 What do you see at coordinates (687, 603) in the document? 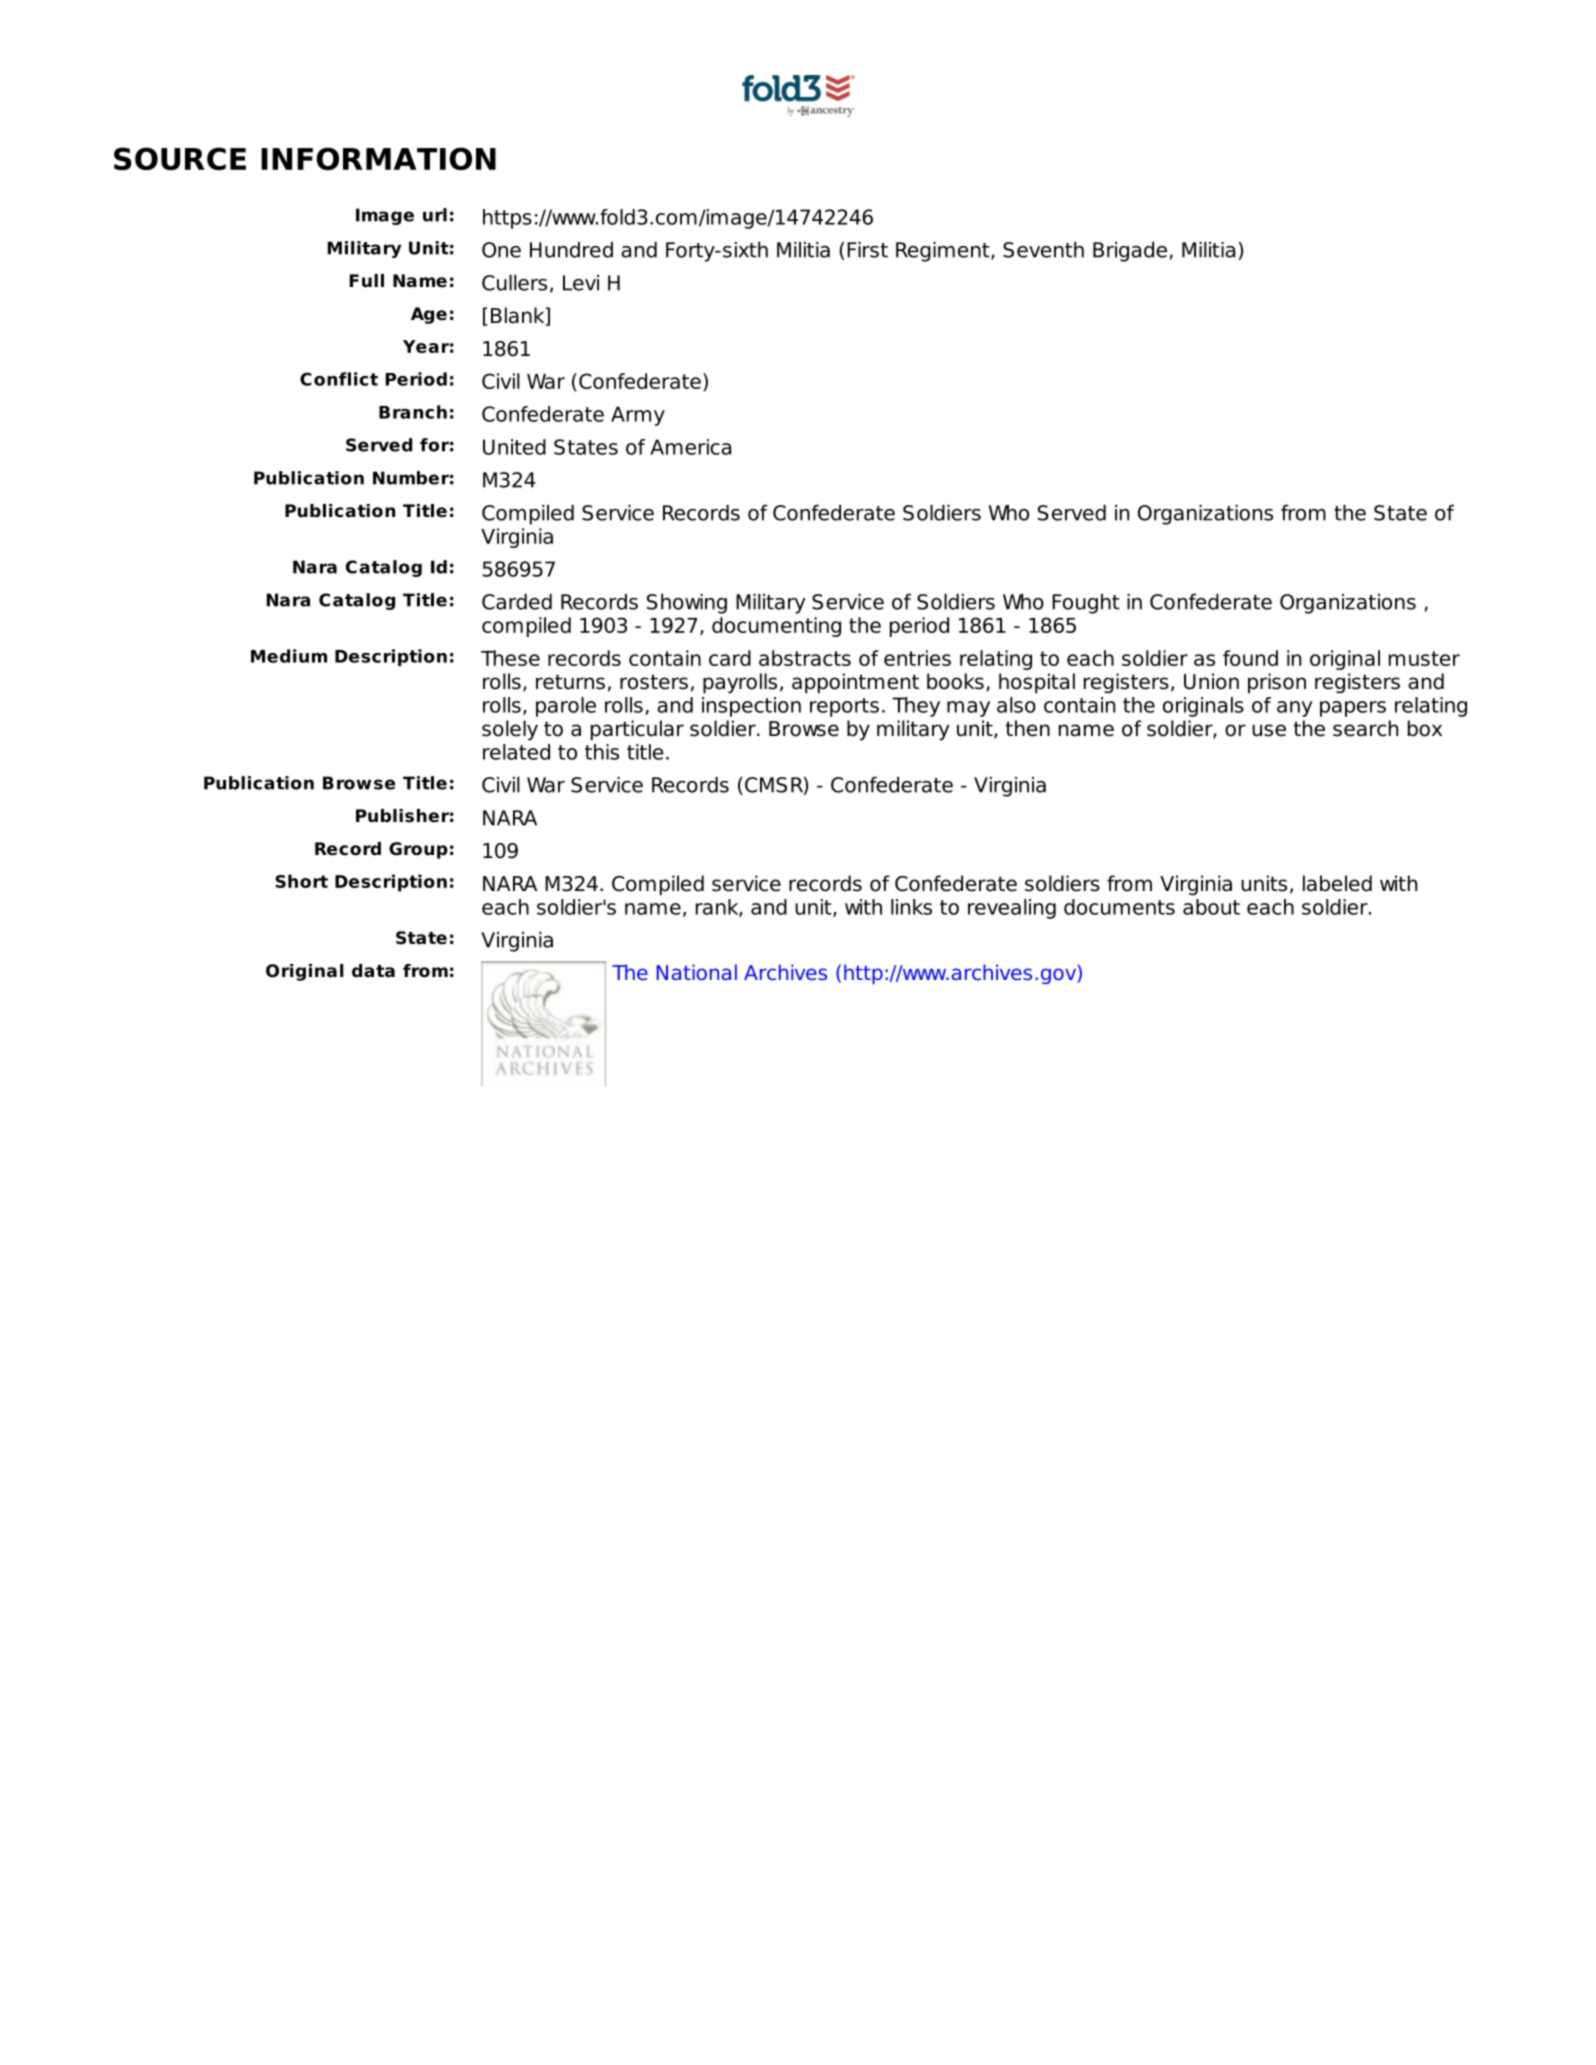
I see `Showing` at bounding box center [687, 603].
